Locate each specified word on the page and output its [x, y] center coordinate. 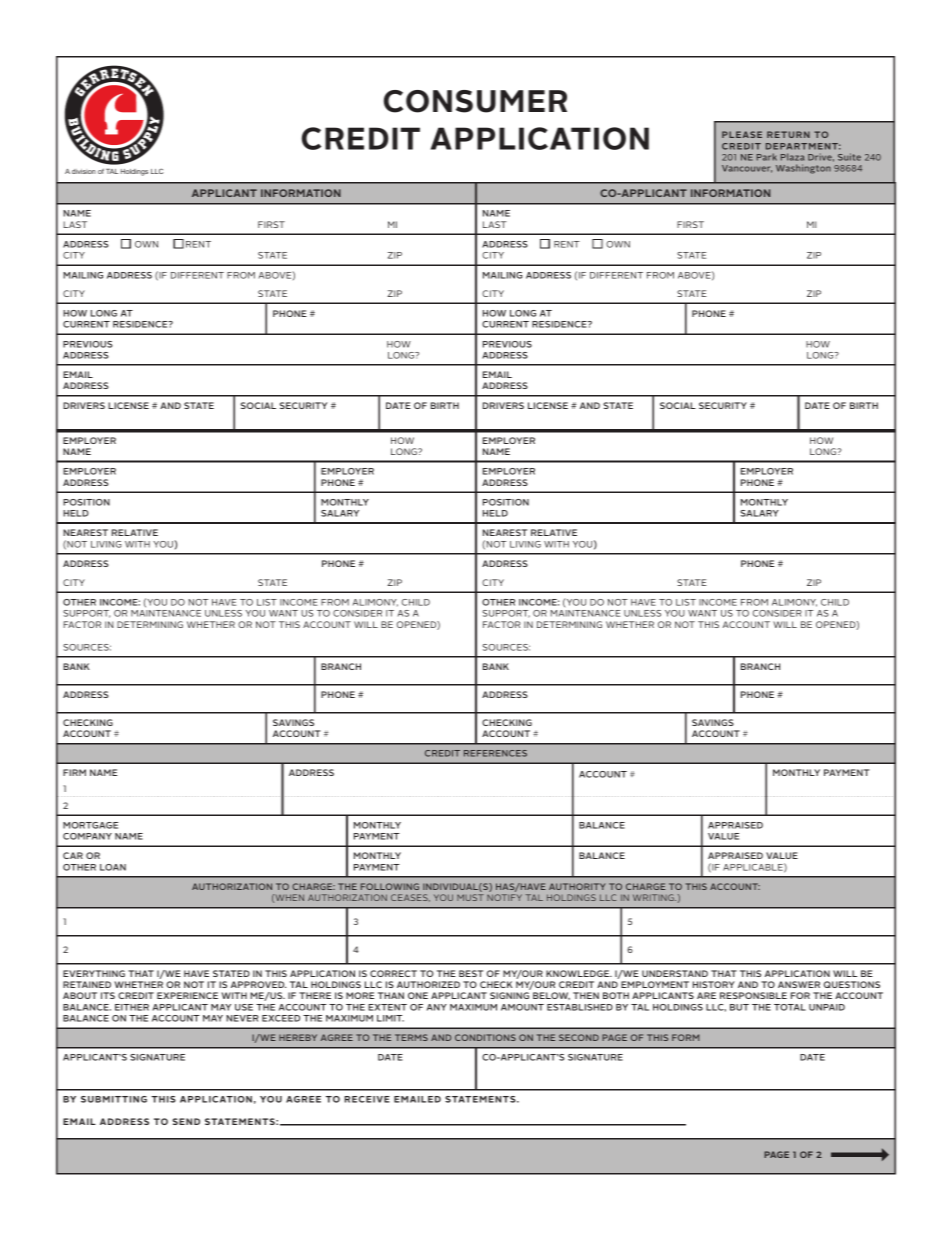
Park [767, 157]
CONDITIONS [485, 1037]
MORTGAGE [90, 825]
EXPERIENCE [187, 995]
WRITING [654, 897]
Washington [803, 169]
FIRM [74, 772]
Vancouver [747, 169]
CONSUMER [475, 101]
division [84, 171]
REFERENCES [495, 753]
